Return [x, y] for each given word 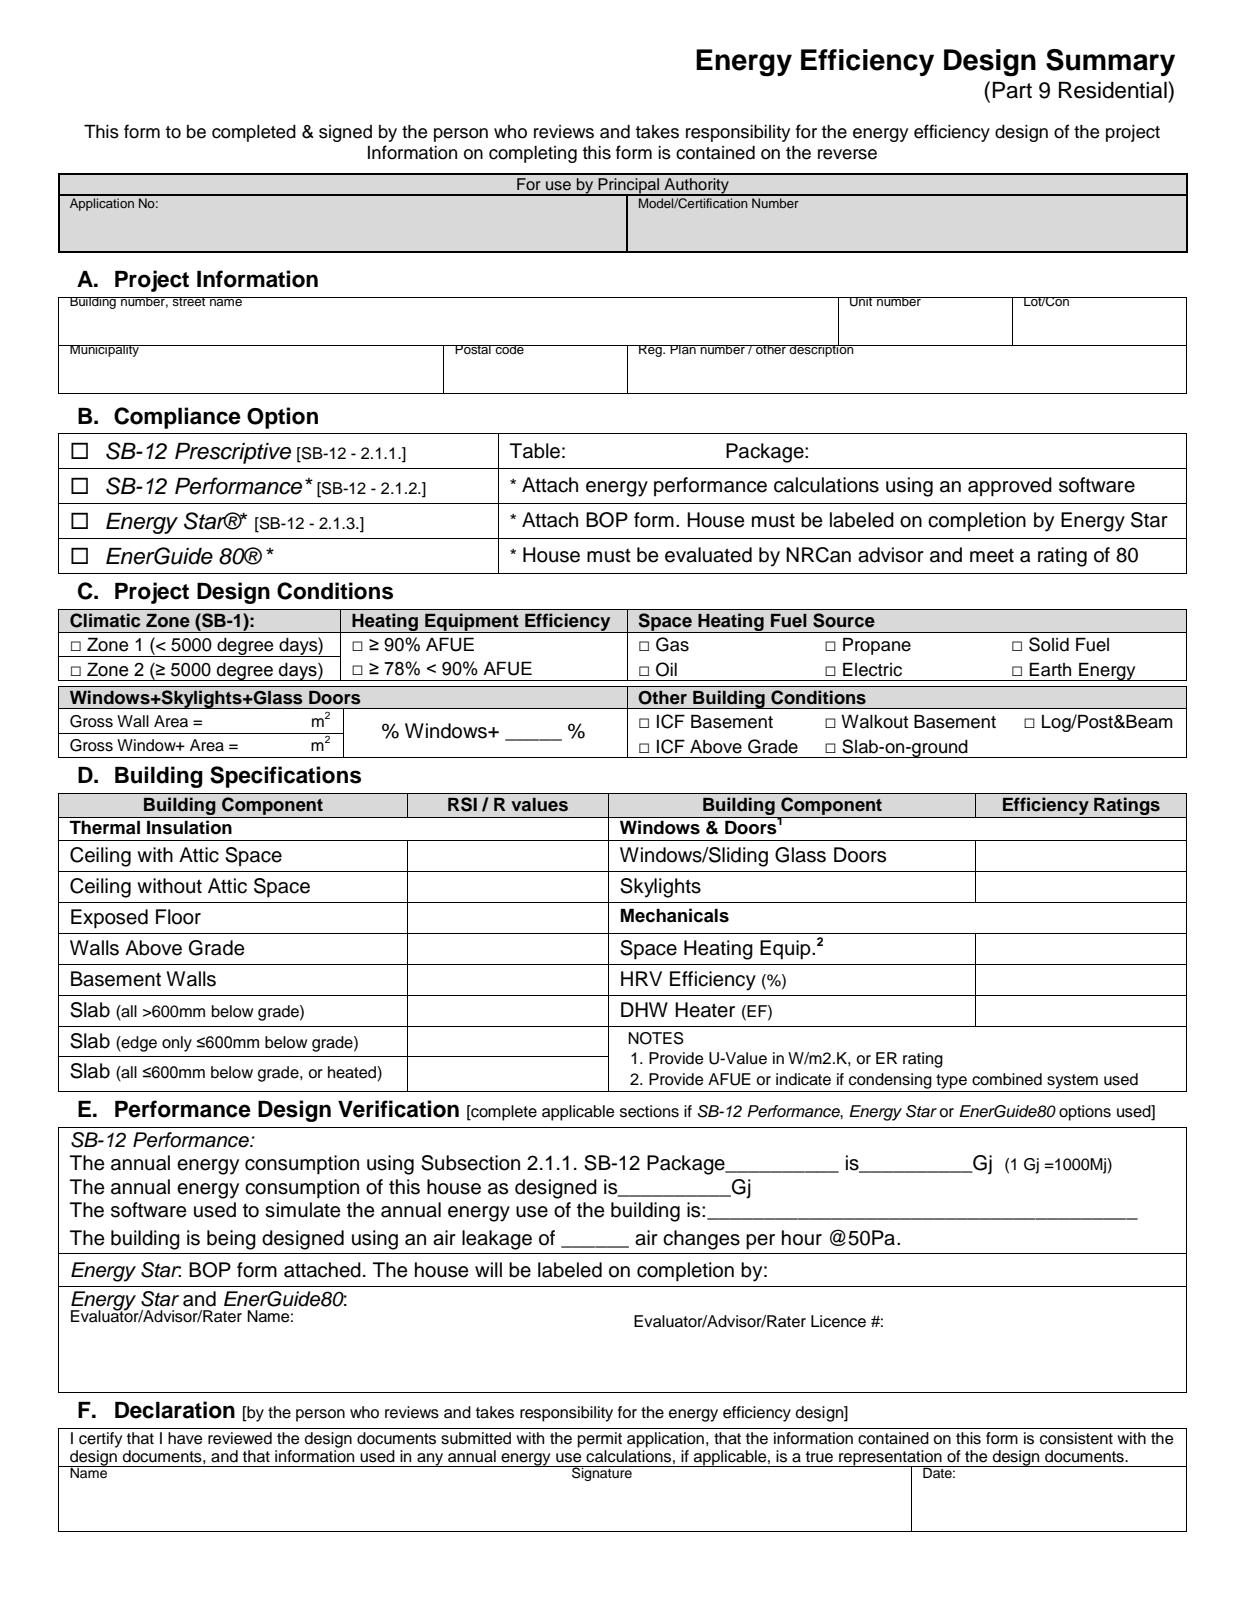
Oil [666, 669]
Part [1012, 90]
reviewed [240, 1438]
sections [649, 1111]
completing [533, 154]
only [177, 1044]
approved [1010, 487]
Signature [602, 1473]
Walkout [874, 722]
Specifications [285, 777]
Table [535, 451]
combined [1007, 1079]
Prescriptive [233, 453]
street [189, 301]
